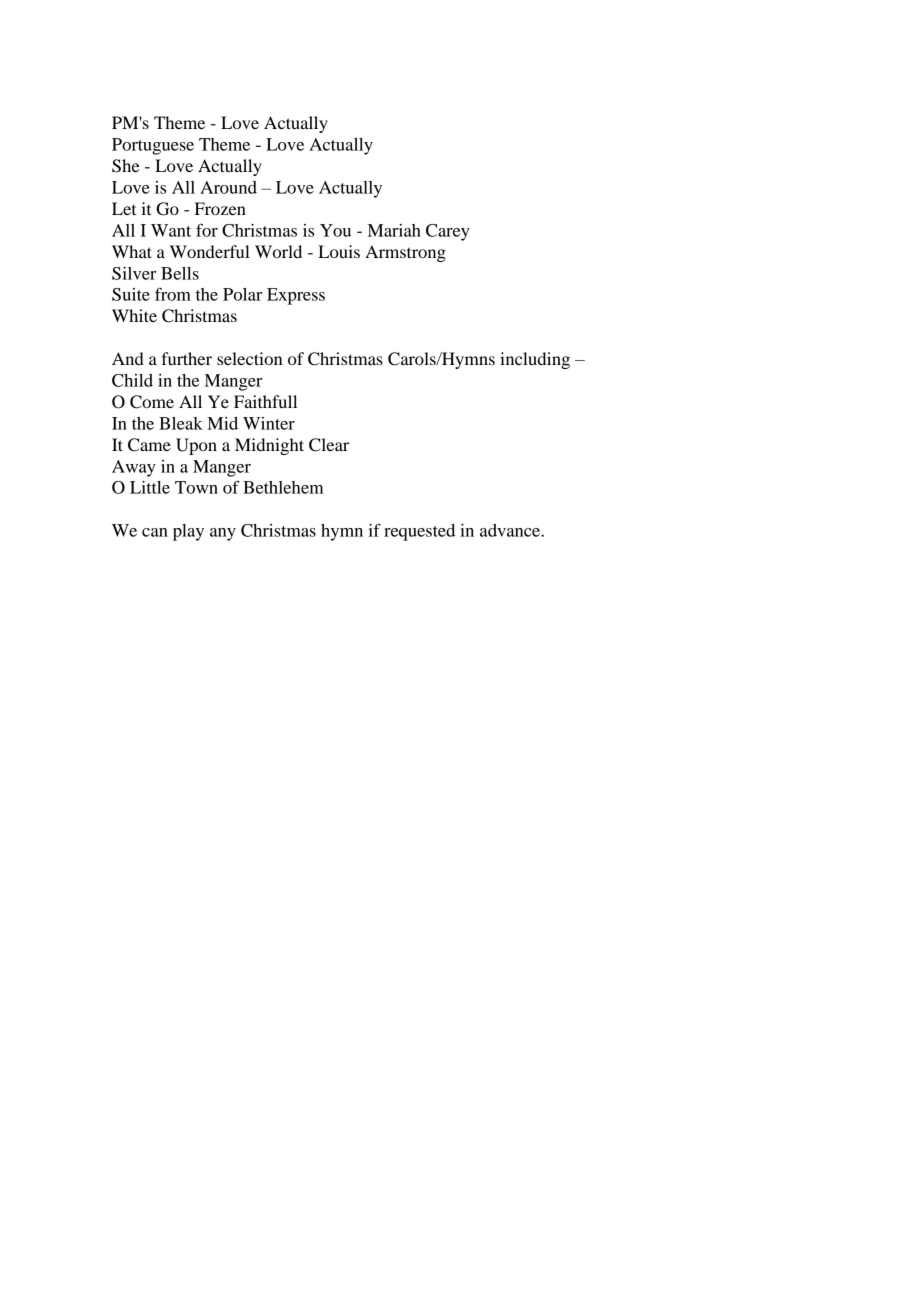 The height and width of the screenshot is (1308, 924). What do you see at coordinates (269, 423) in the screenshot?
I see `Winter` at bounding box center [269, 423].
